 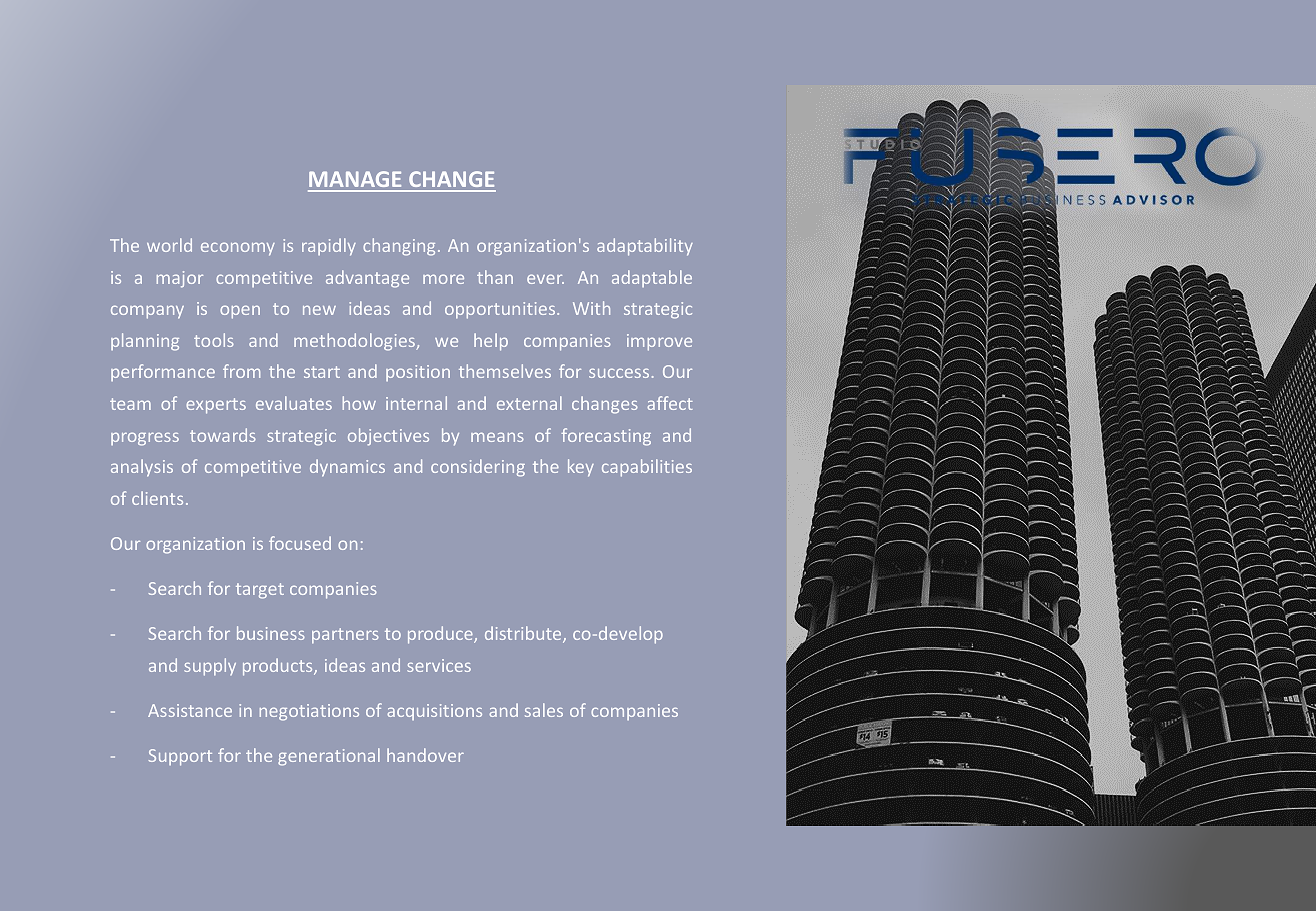 What do you see at coordinates (223, 435) in the screenshot?
I see `towards` at bounding box center [223, 435].
